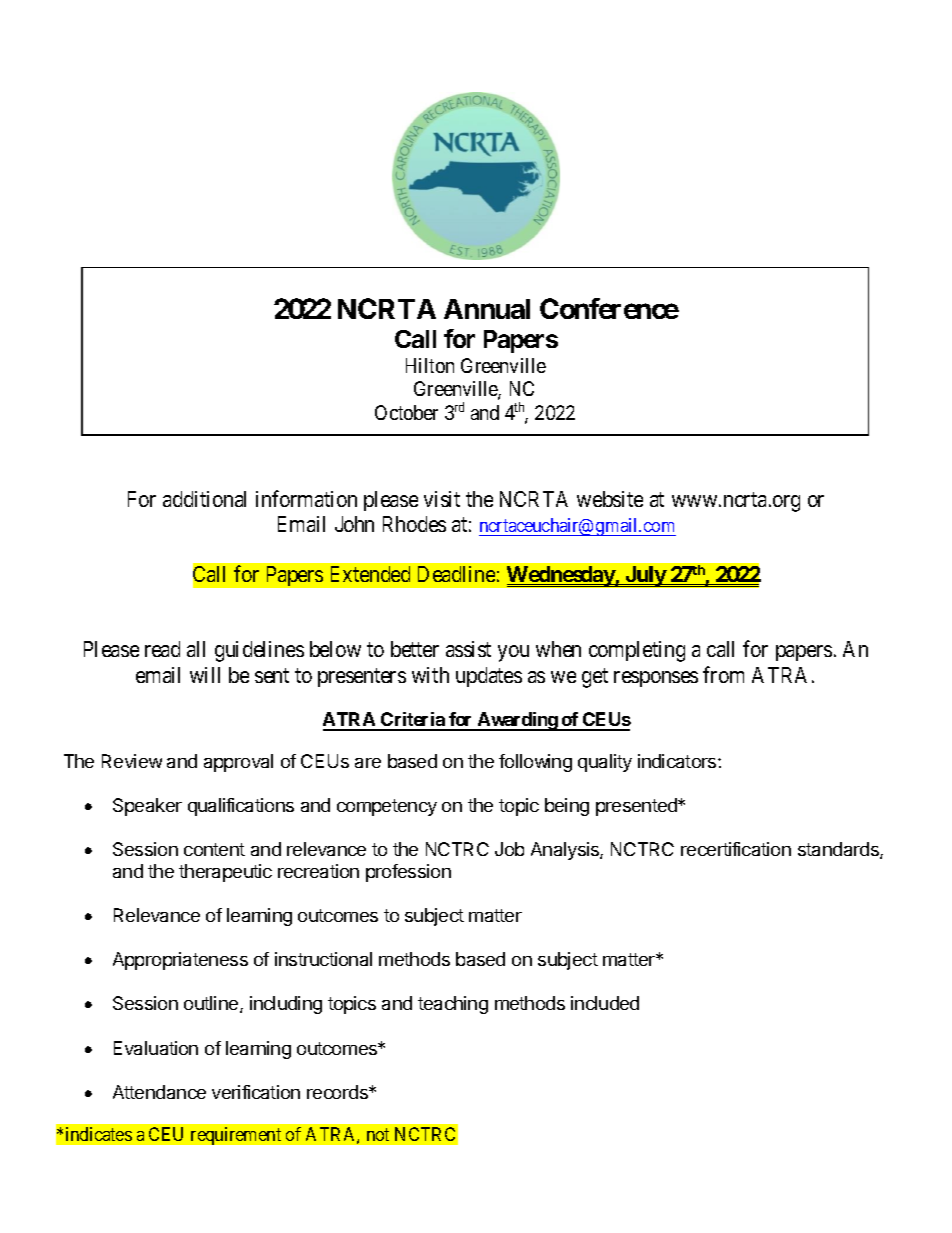 This screenshot has height=1233, width=952. Describe the element at coordinates (214, 849) in the screenshot. I see `content` at that location.
